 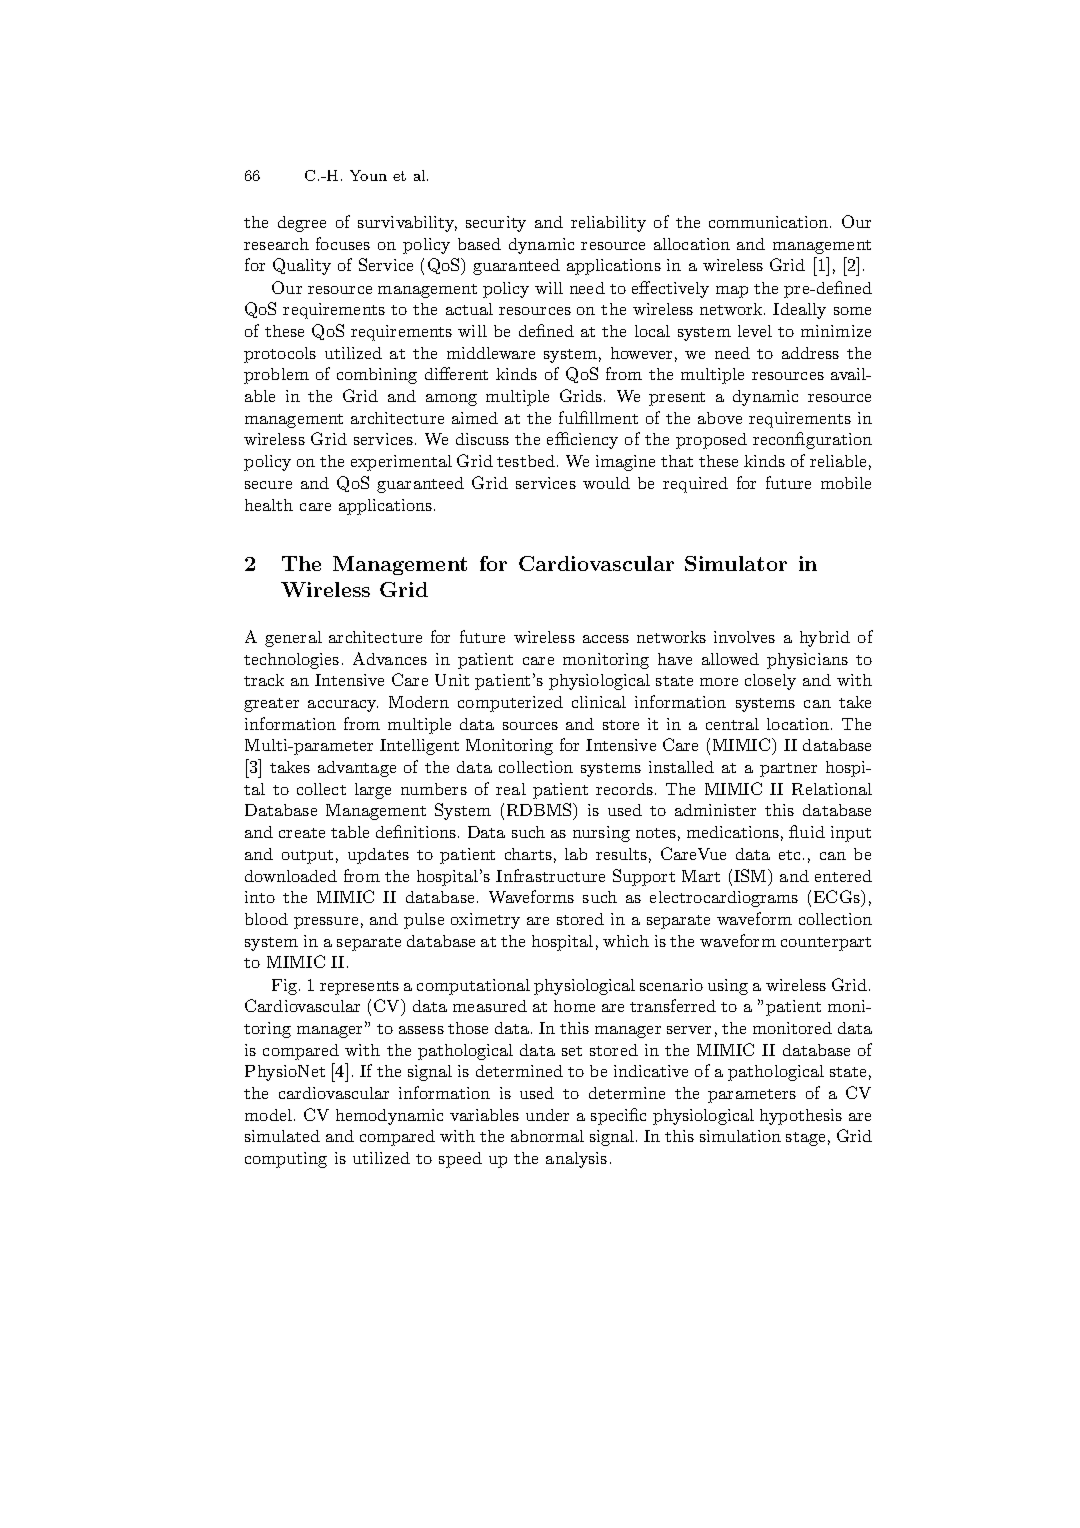 I want to click on stage, so click(x=805, y=1139).
